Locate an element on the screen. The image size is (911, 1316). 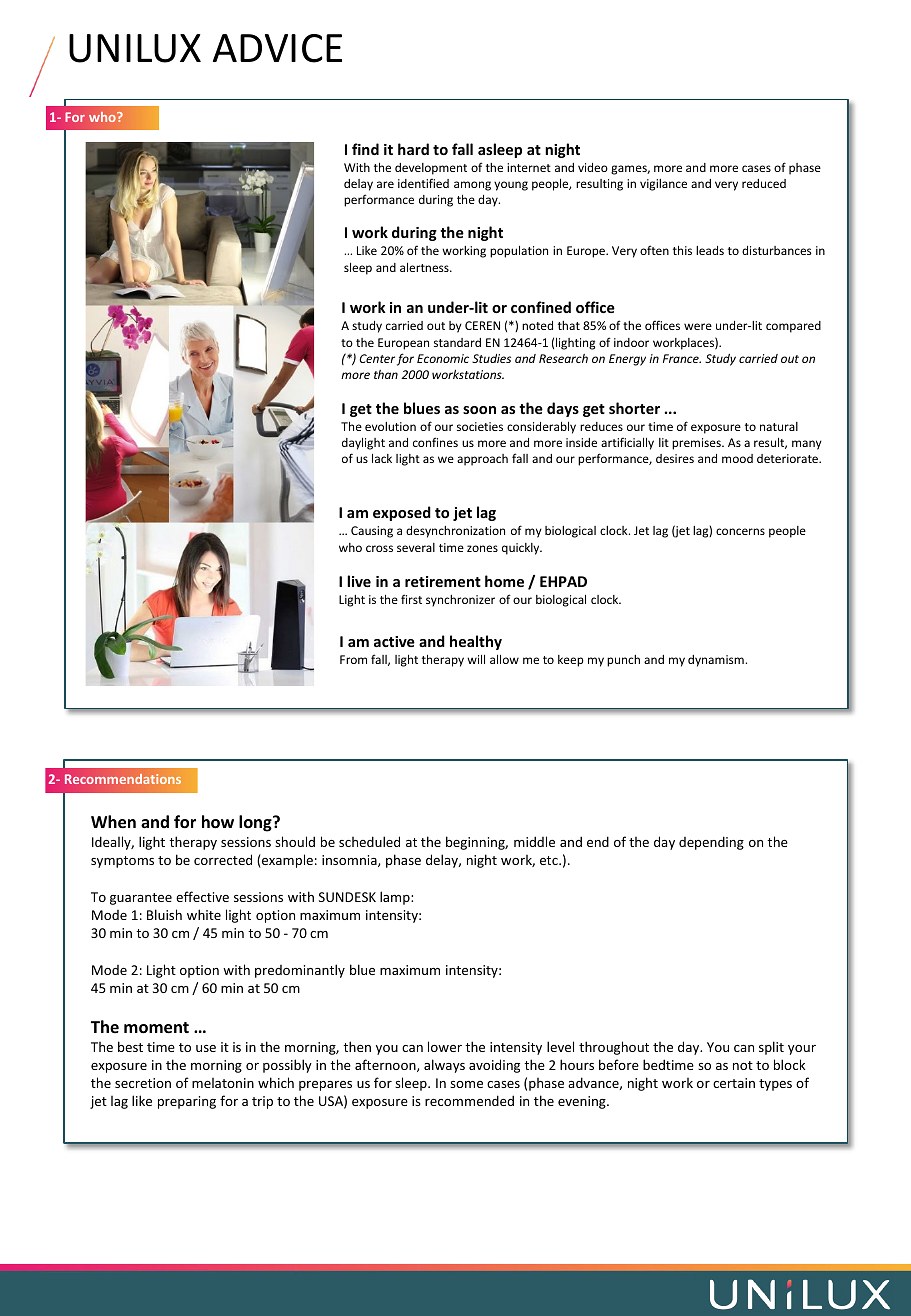
were is located at coordinates (698, 326).
